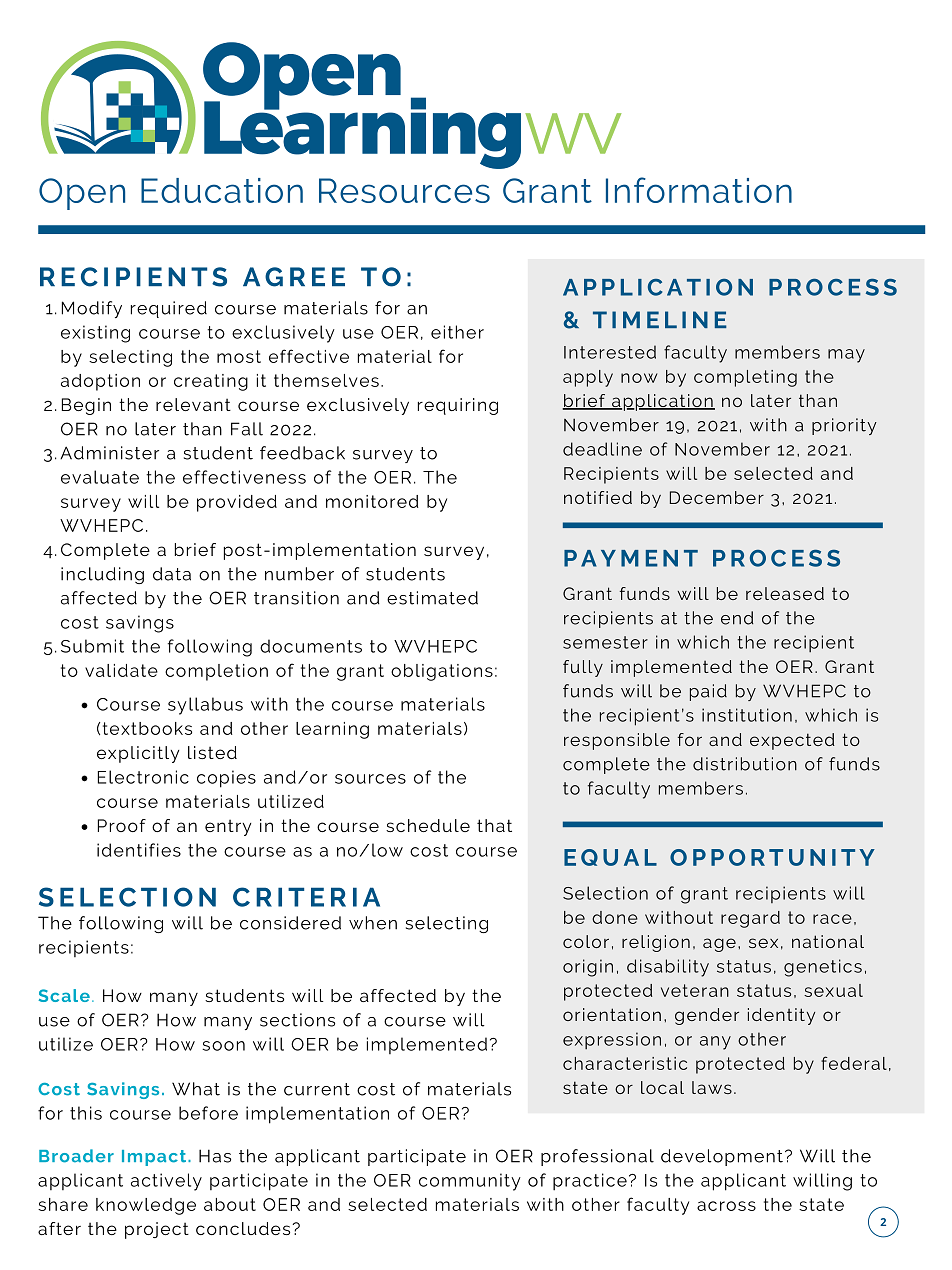 The image size is (952, 1270). Describe the element at coordinates (442, 672) in the image. I see `obligations` at that location.
